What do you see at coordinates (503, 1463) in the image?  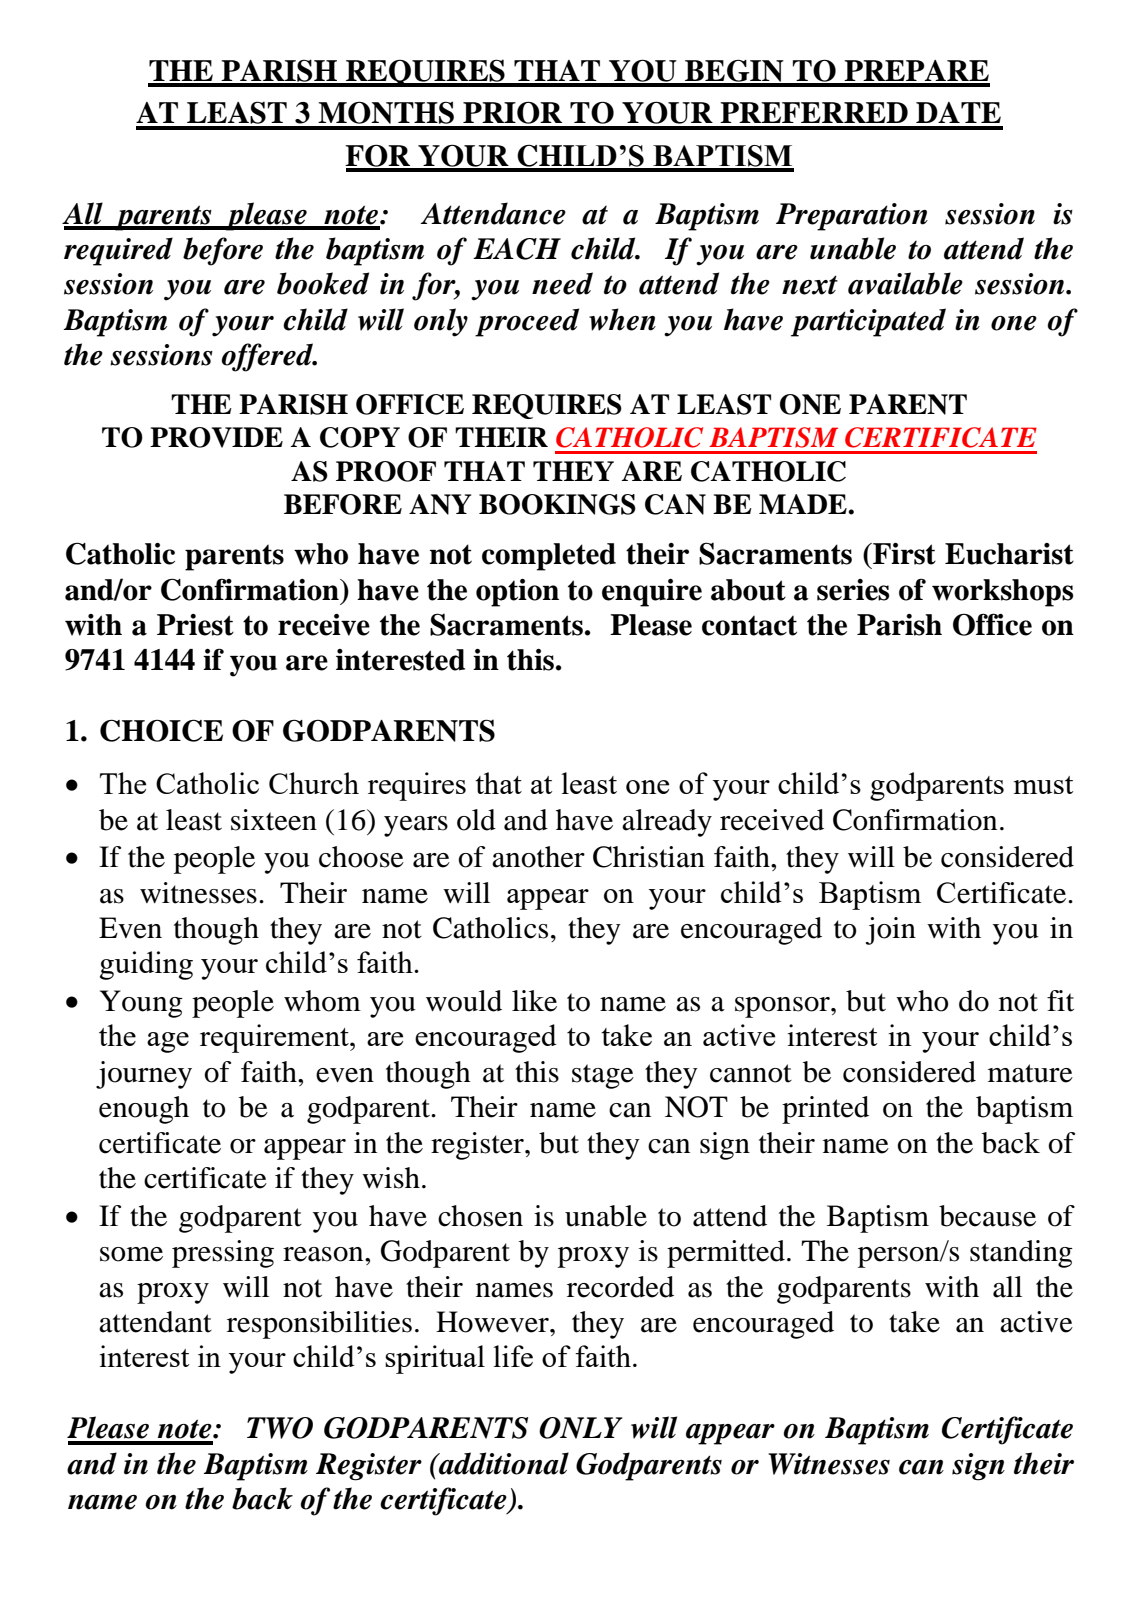 I see `additional` at bounding box center [503, 1463].
